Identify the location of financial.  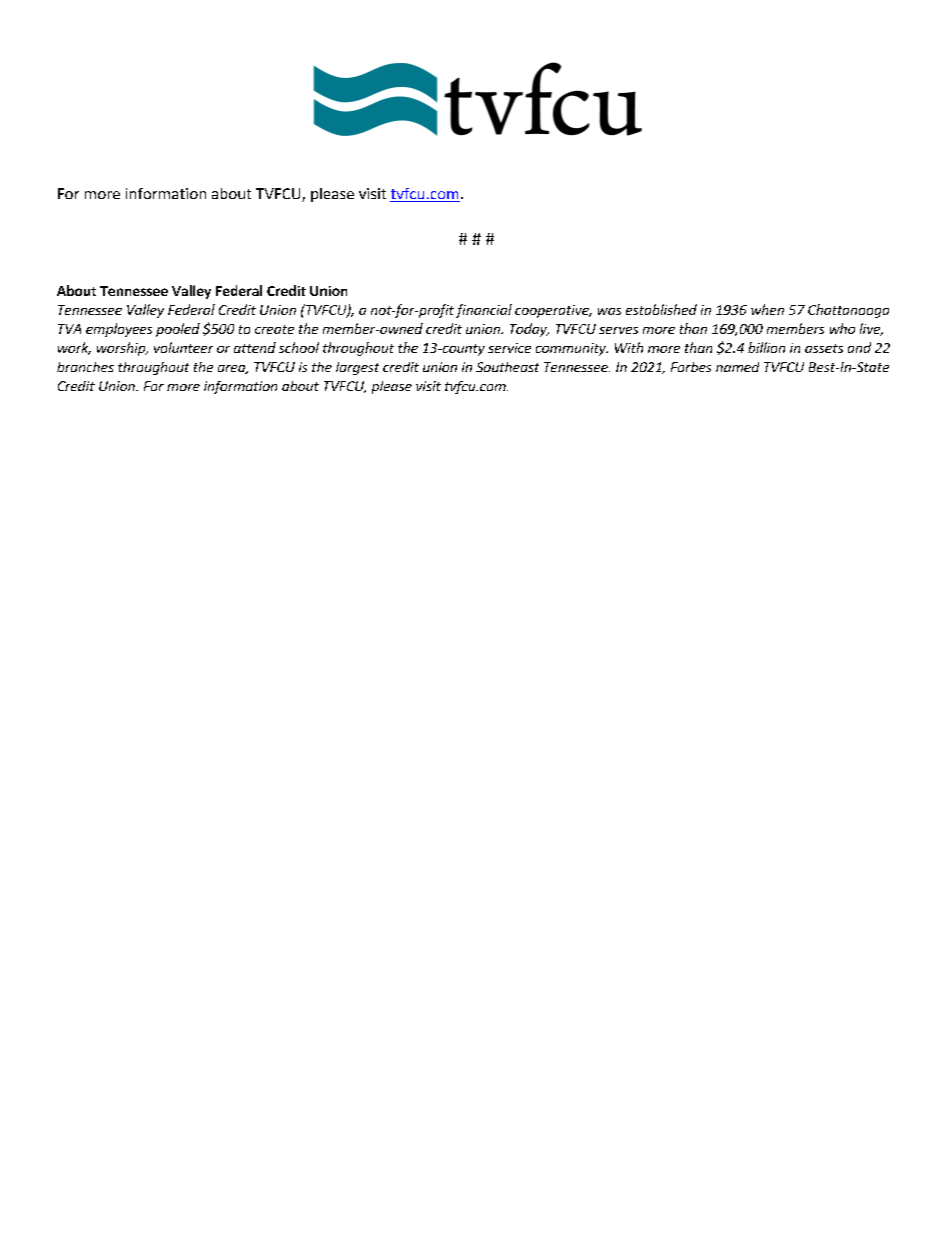
(484, 311).
